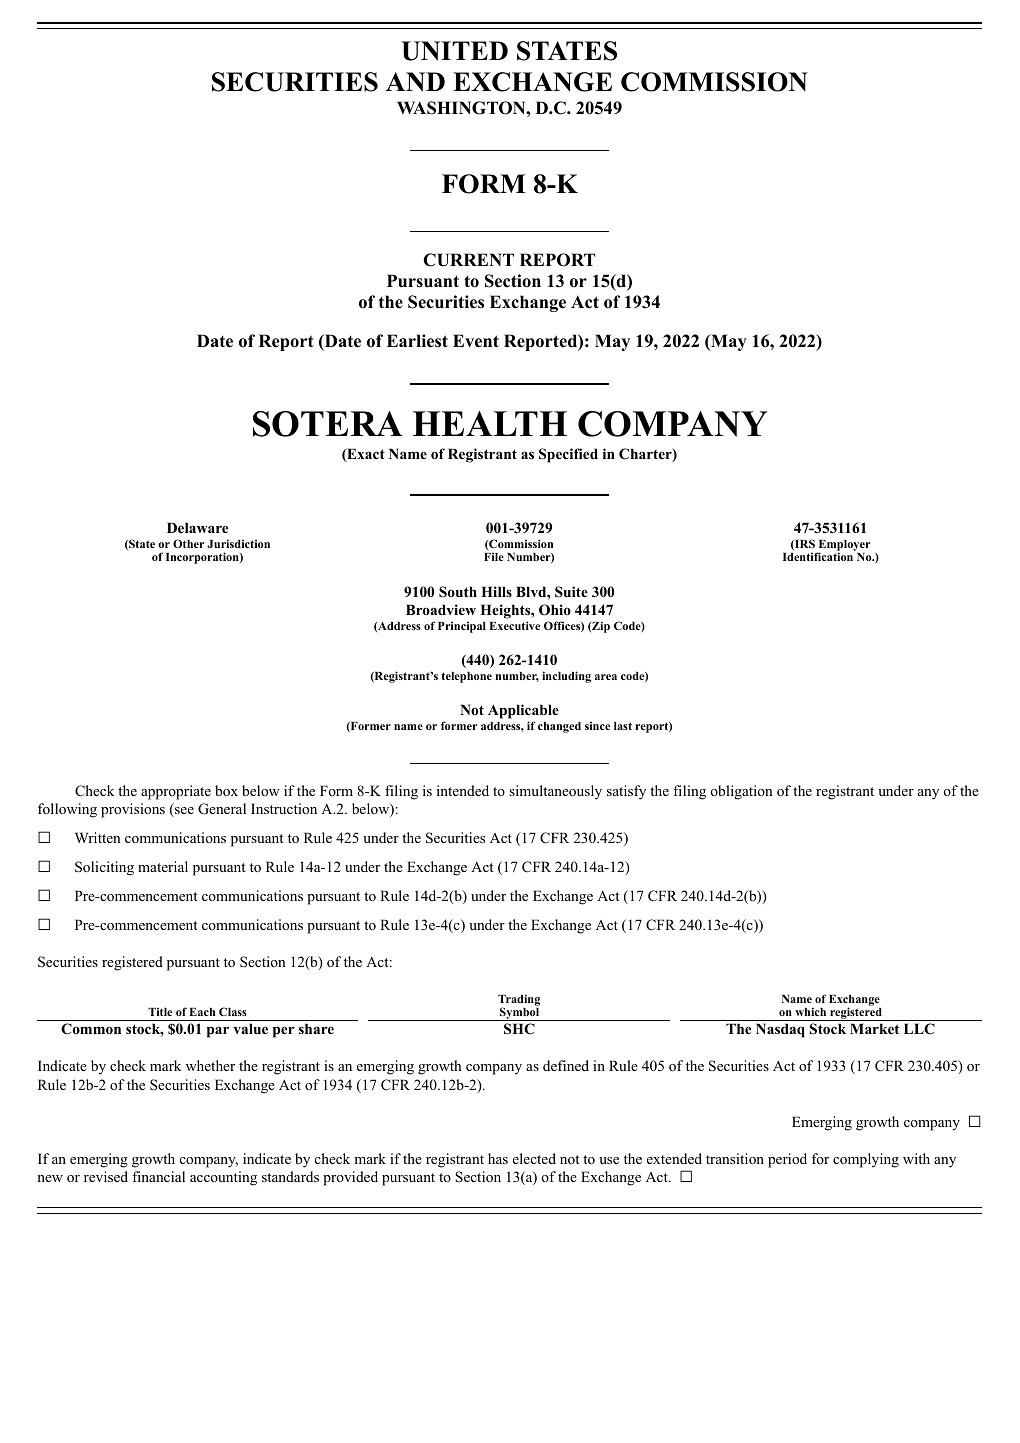  Describe the element at coordinates (741, 792) in the image. I see `obligation` at that location.
